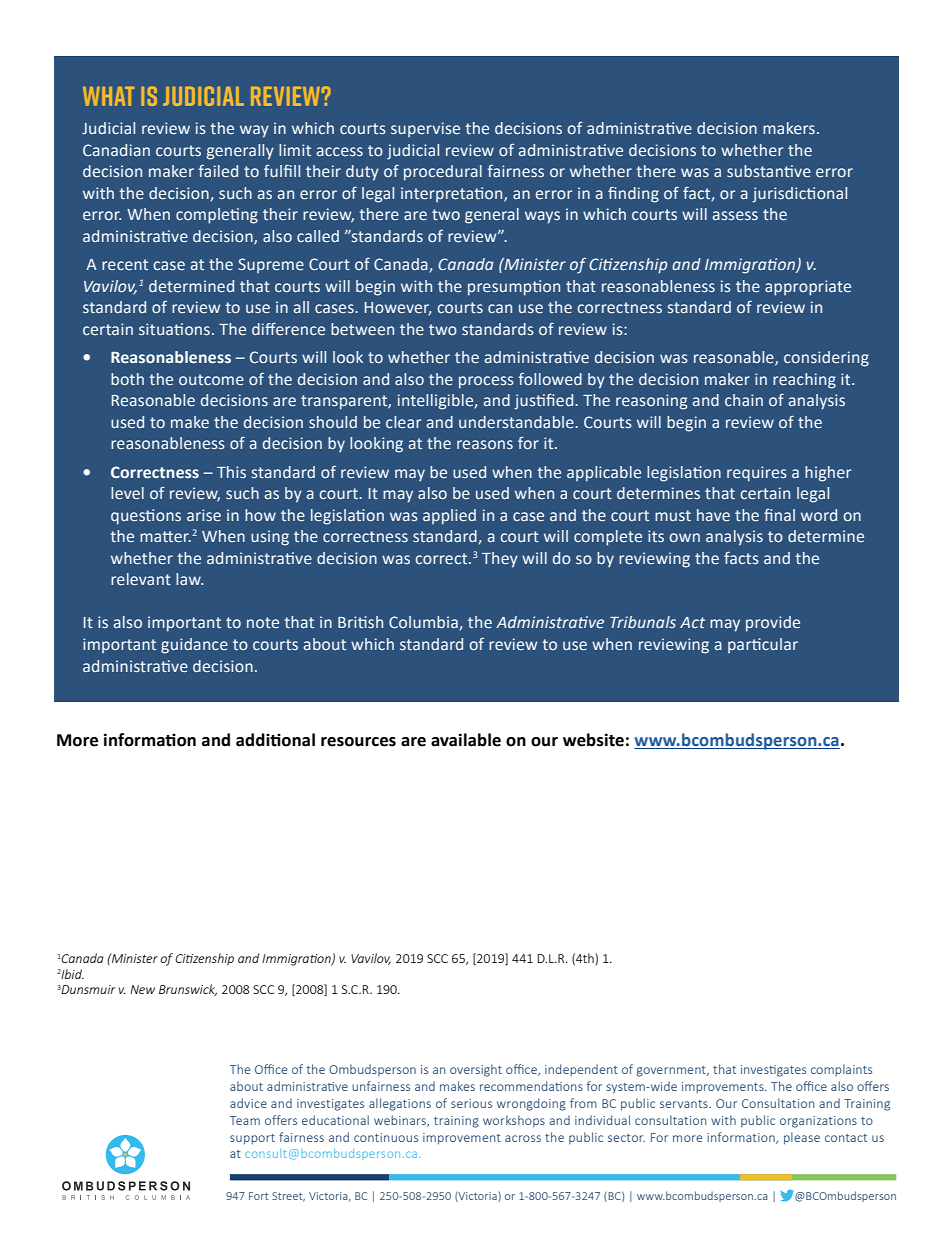  Describe the element at coordinates (841, 1070) in the screenshot. I see `complaints` at that location.
